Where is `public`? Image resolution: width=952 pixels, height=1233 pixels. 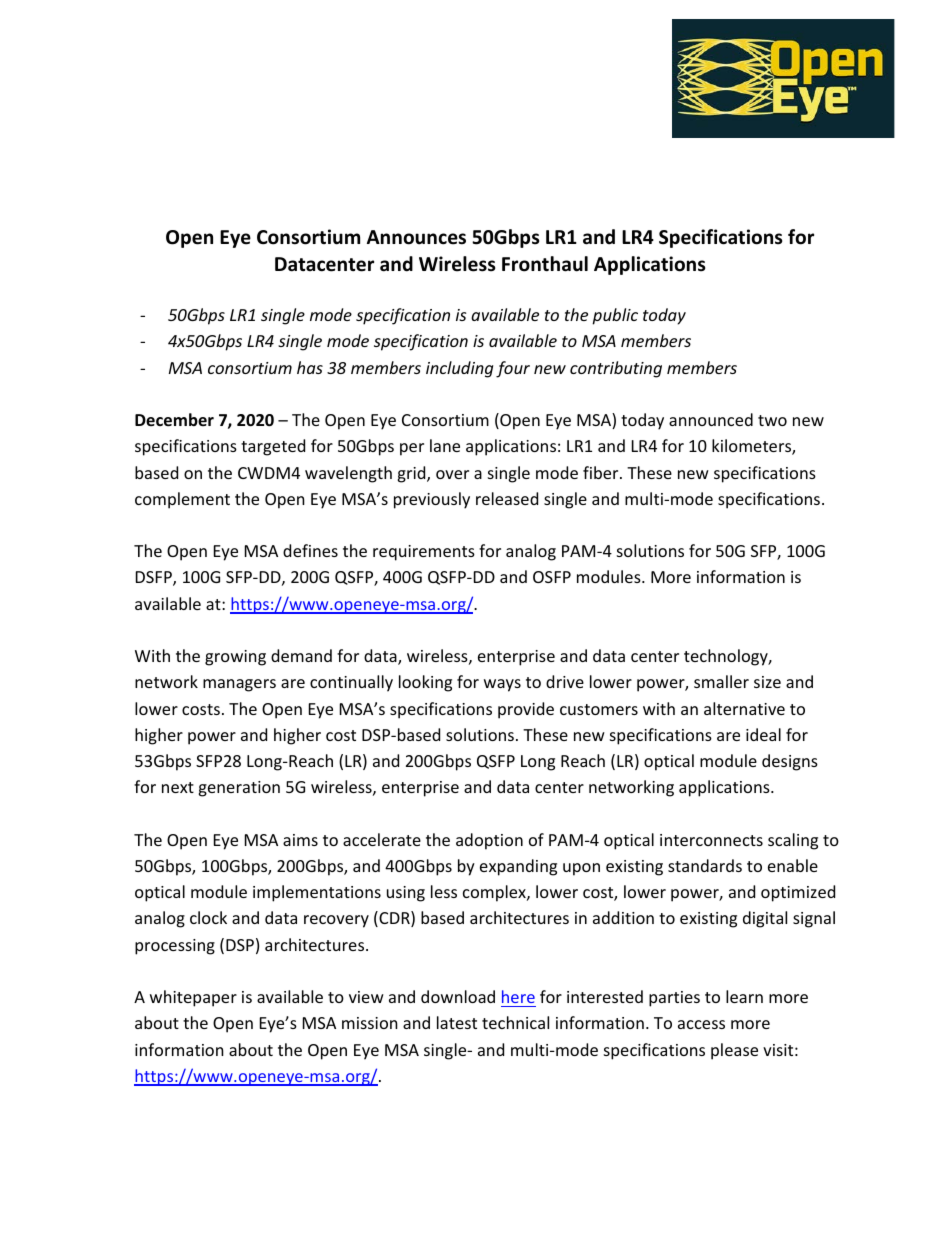
public is located at coordinates (615, 316).
